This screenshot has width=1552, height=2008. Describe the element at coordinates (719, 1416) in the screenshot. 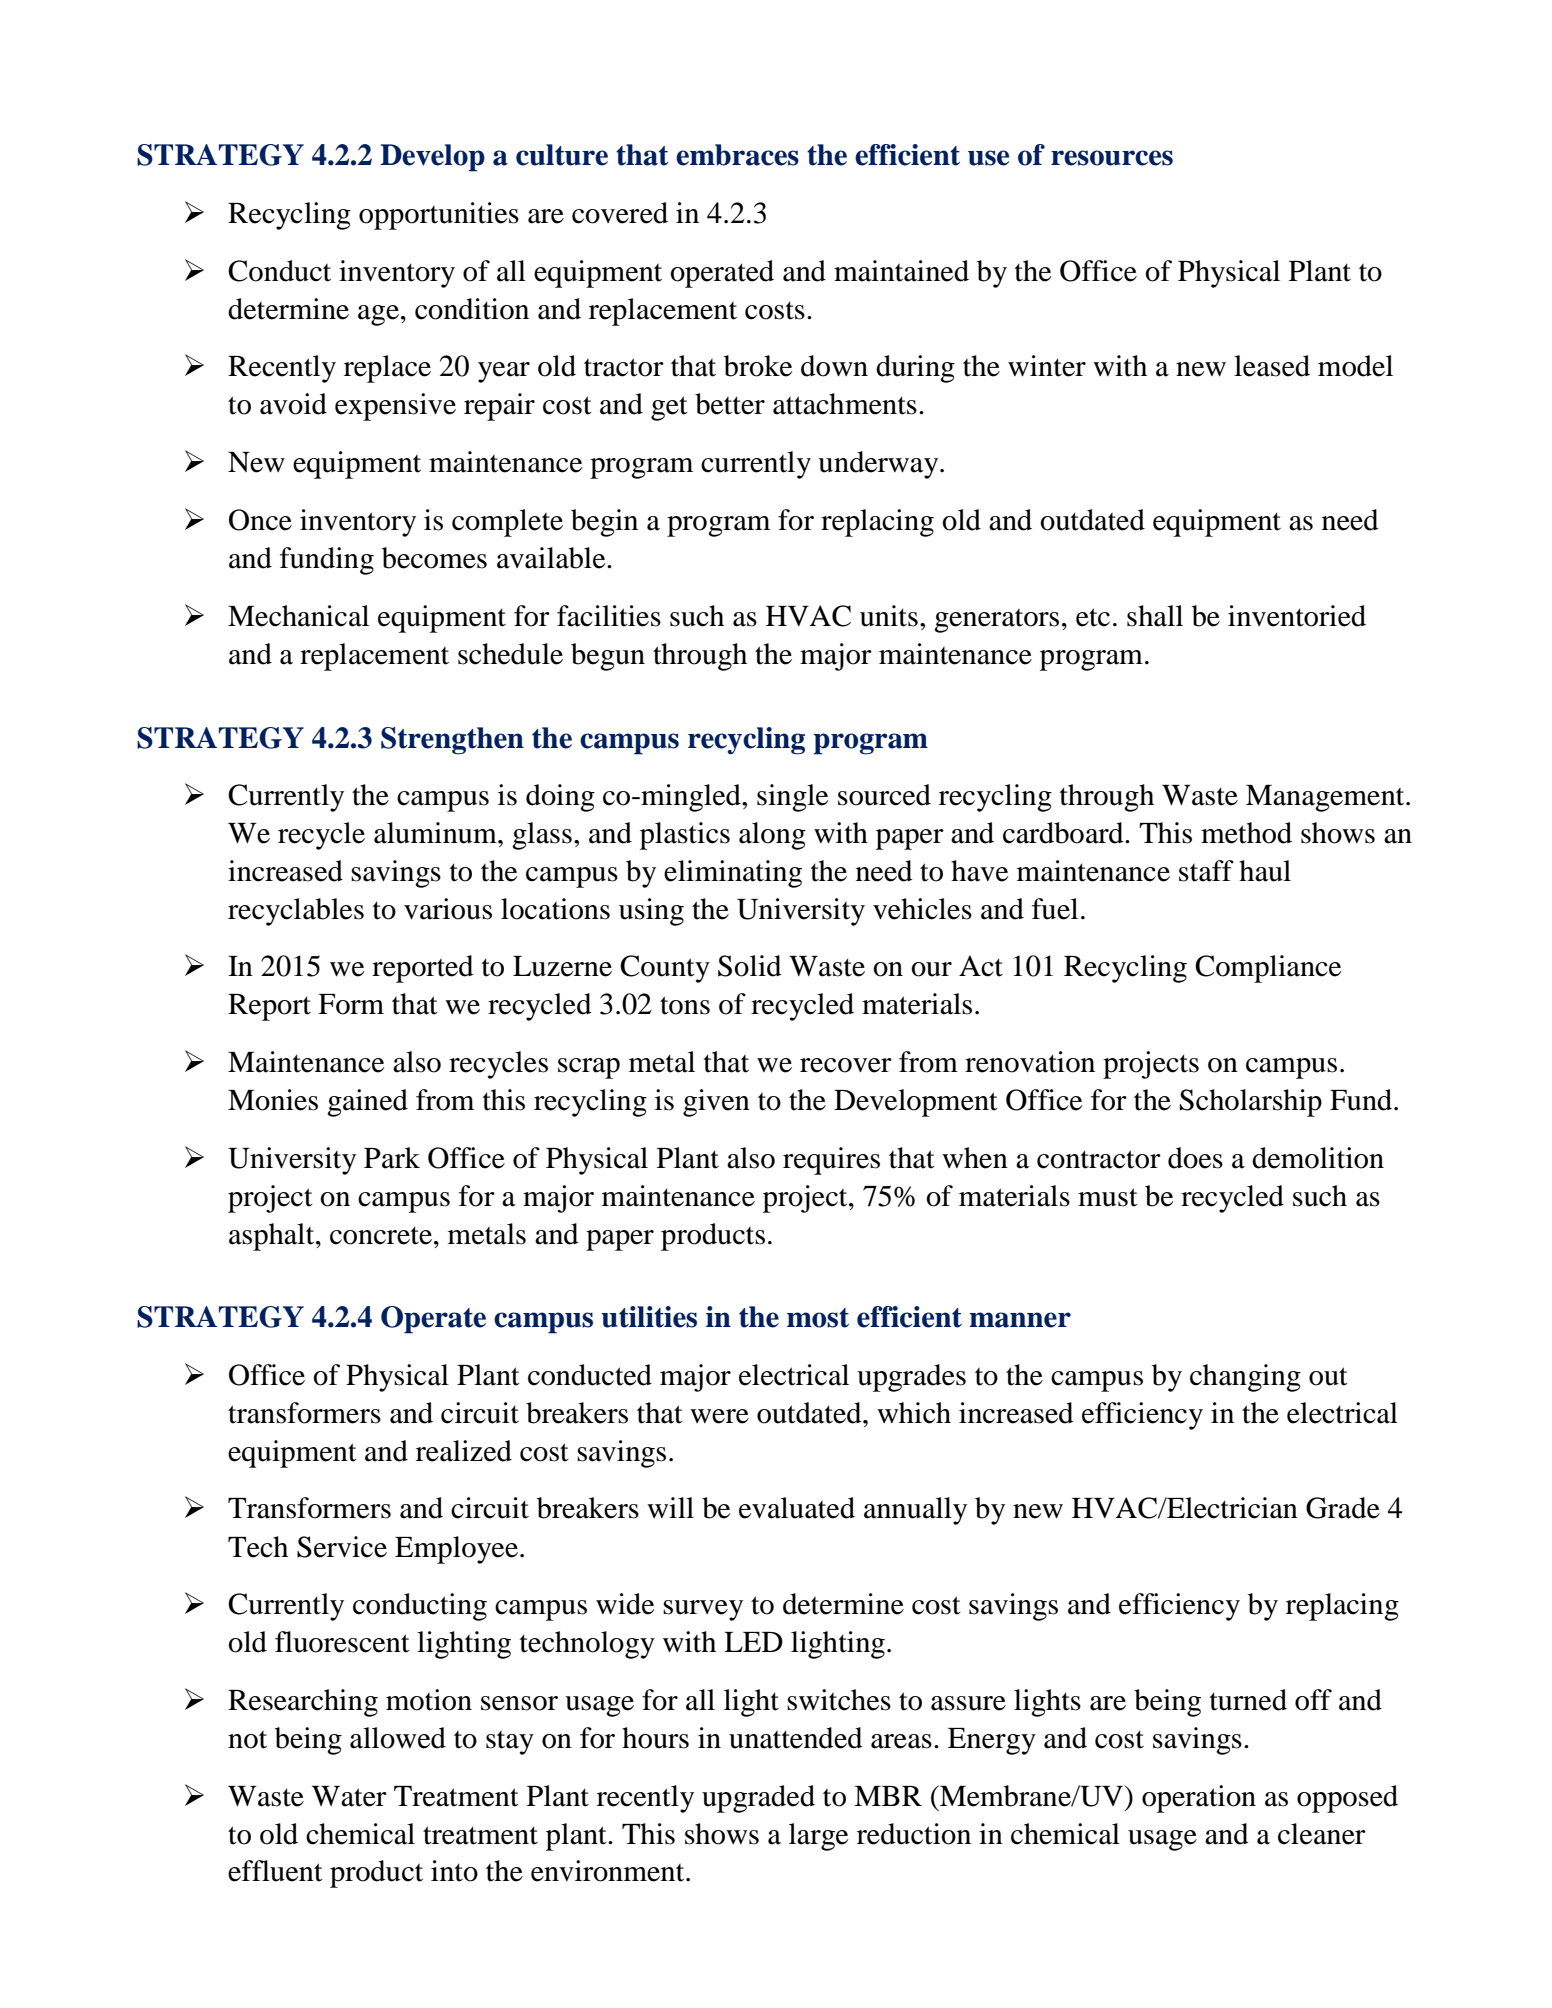

I see `were` at that location.
